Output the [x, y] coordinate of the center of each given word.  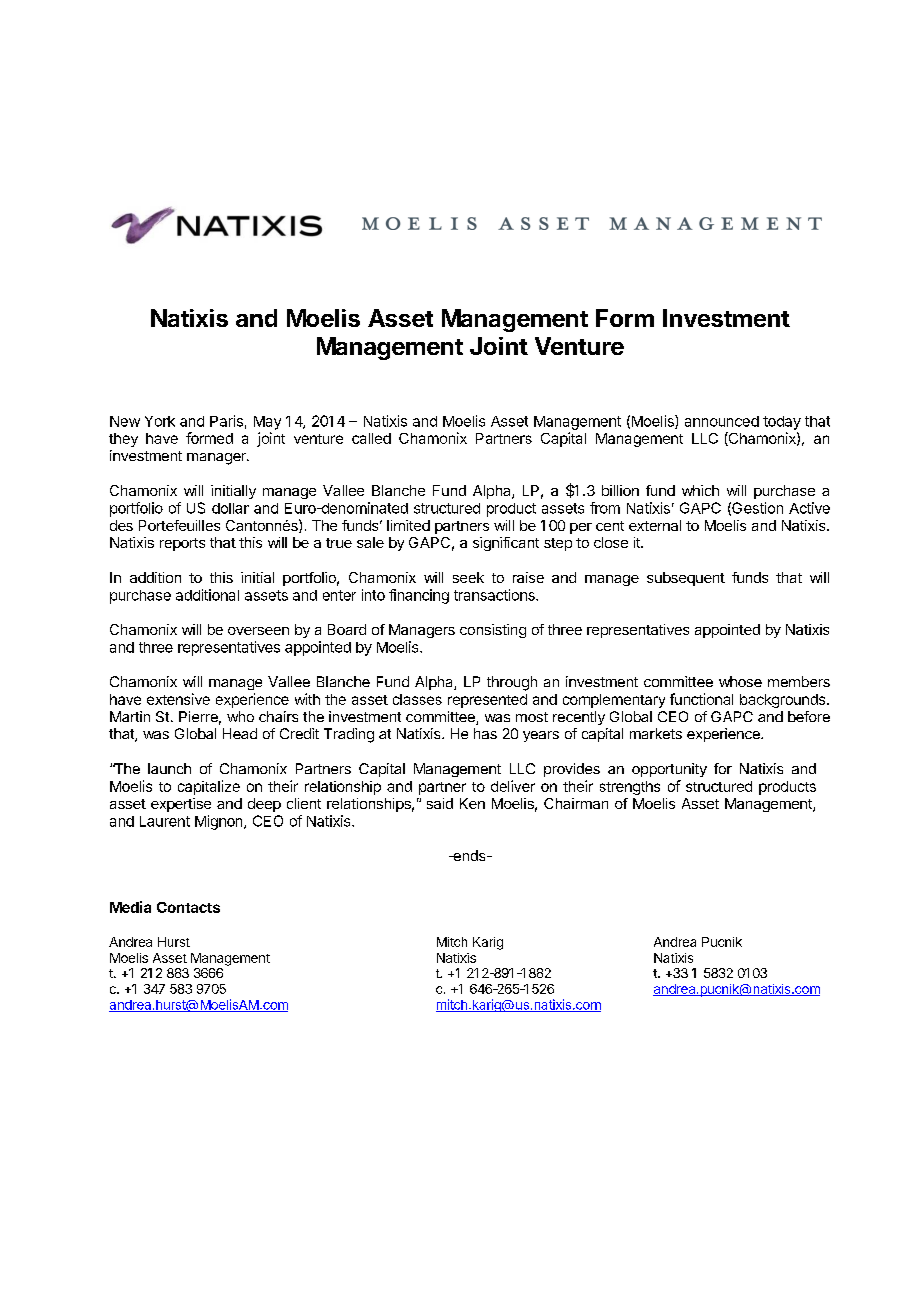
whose [740, 681]
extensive [178, 699]
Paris [226, 421]
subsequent [686, 579]
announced [722, 421]
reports [182, 544]
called [371, 438]
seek [468, 577]
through [512, 683]
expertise [181, 805]
